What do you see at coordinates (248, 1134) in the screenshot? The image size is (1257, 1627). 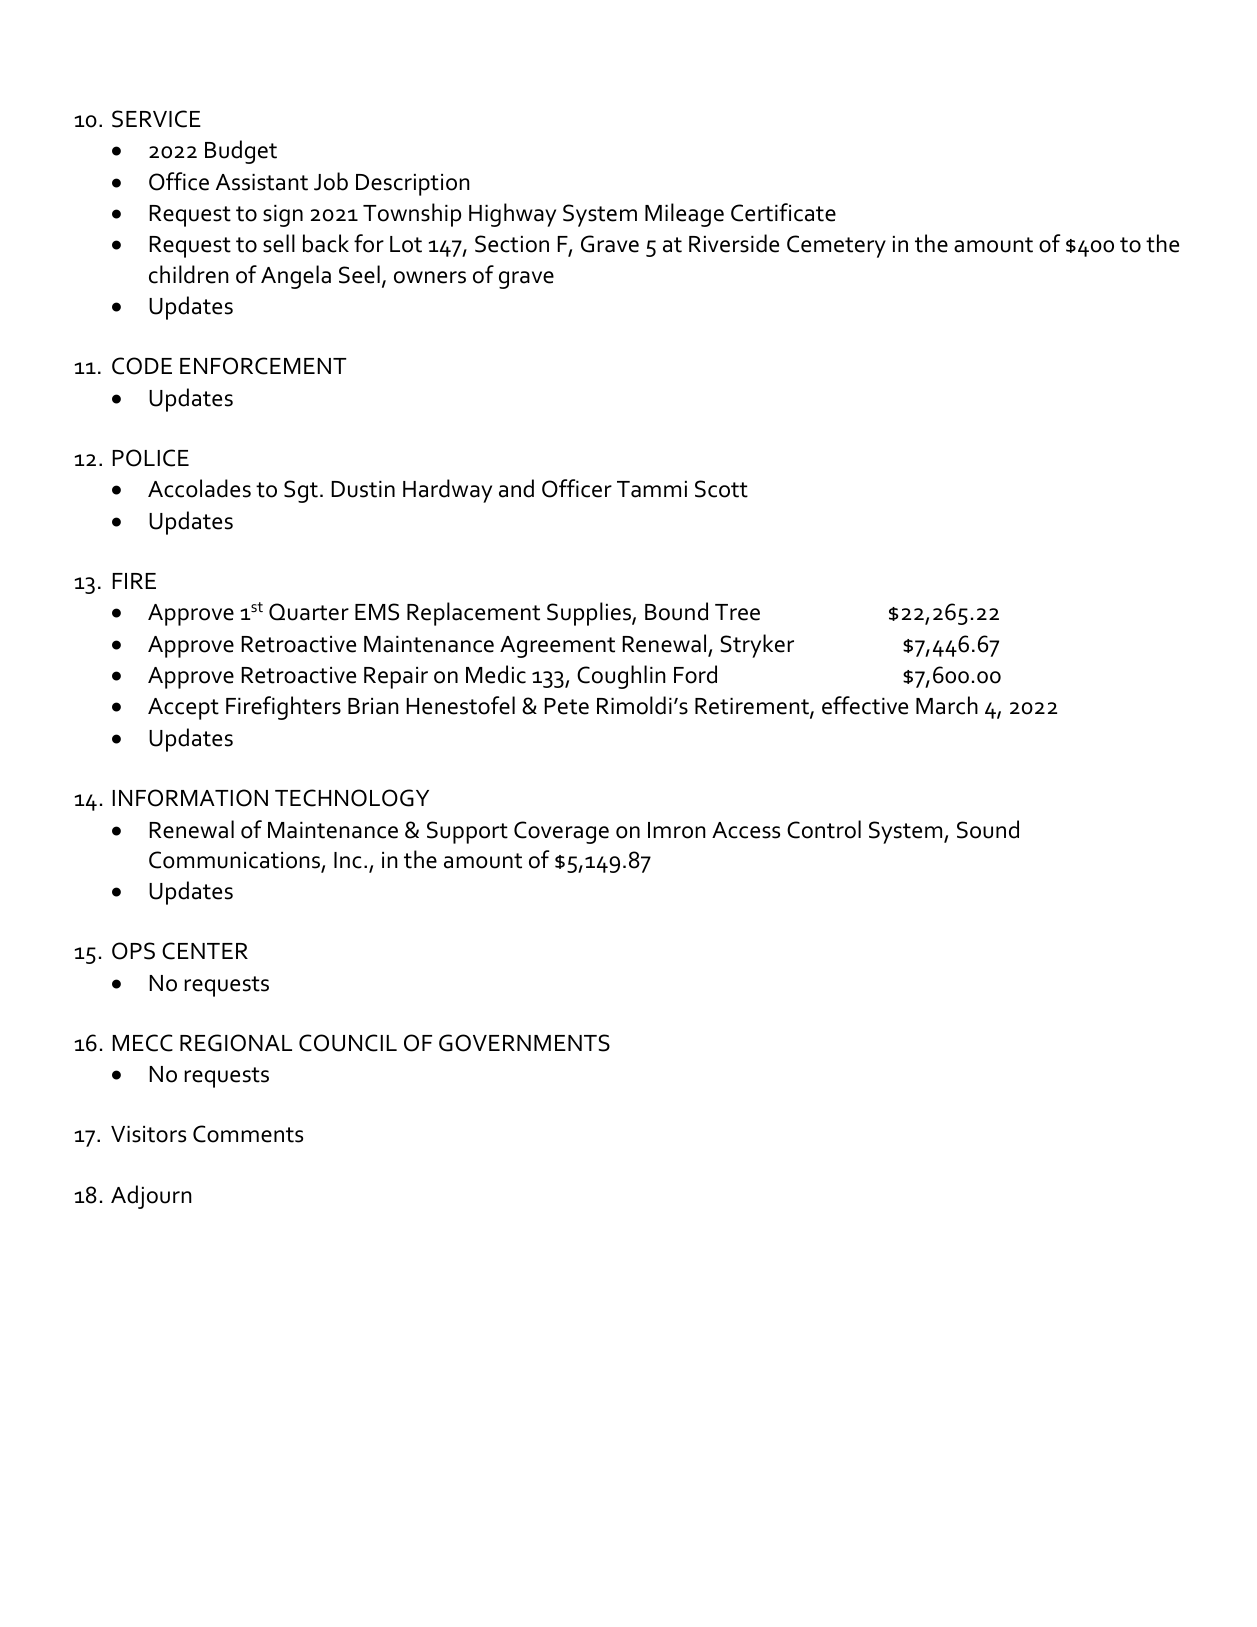 I see `Comments` at bounding box center [248, 1134].
